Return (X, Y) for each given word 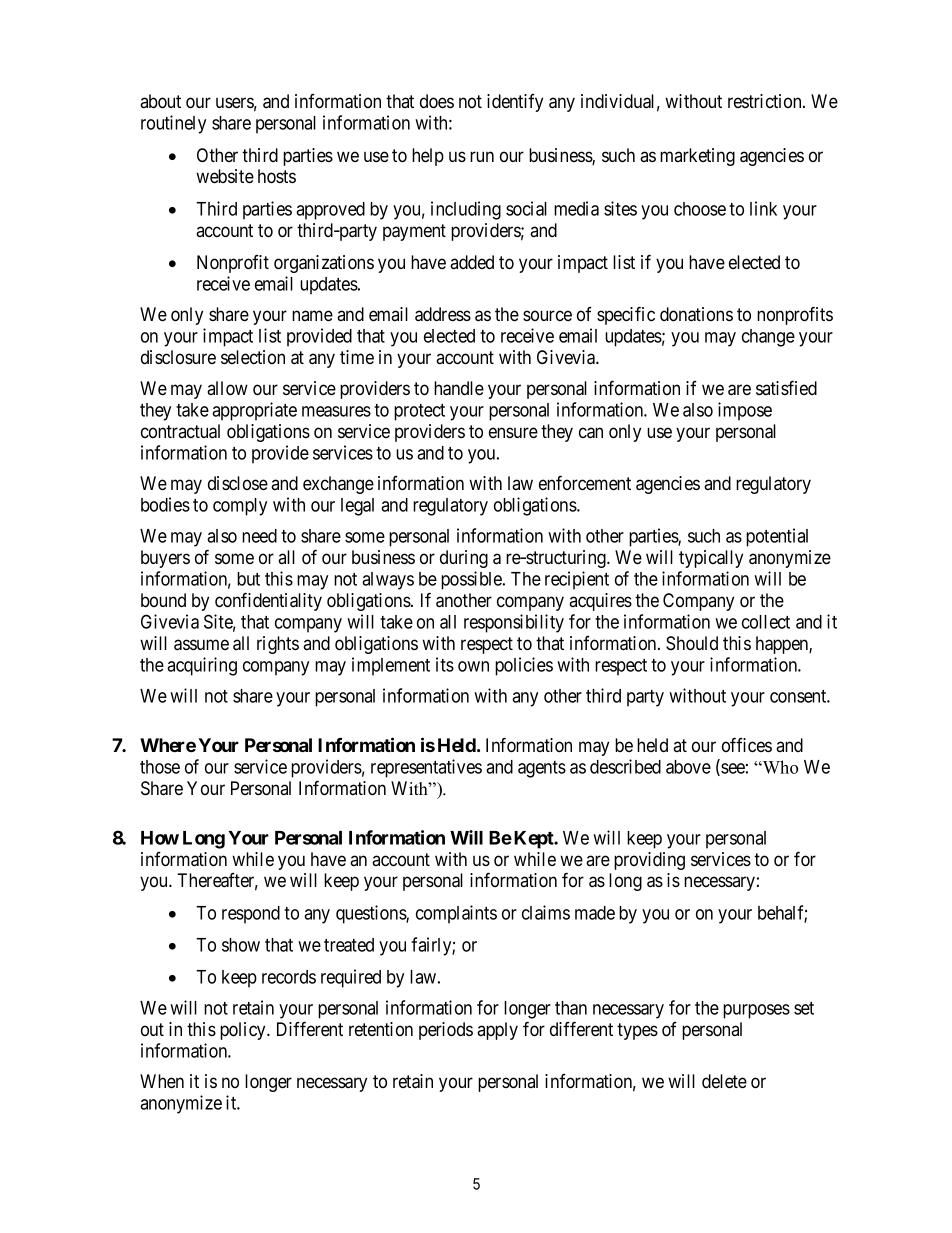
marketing (697, 157)
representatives (426, 768)
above (688, 767)
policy (244, 1031)
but (248, 579)
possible (472, 580)
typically (711, 559)
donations (696, 314)
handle (459, 388)
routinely (173, 124)
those (160, 767)
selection (253, 357)
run (482, 156)
